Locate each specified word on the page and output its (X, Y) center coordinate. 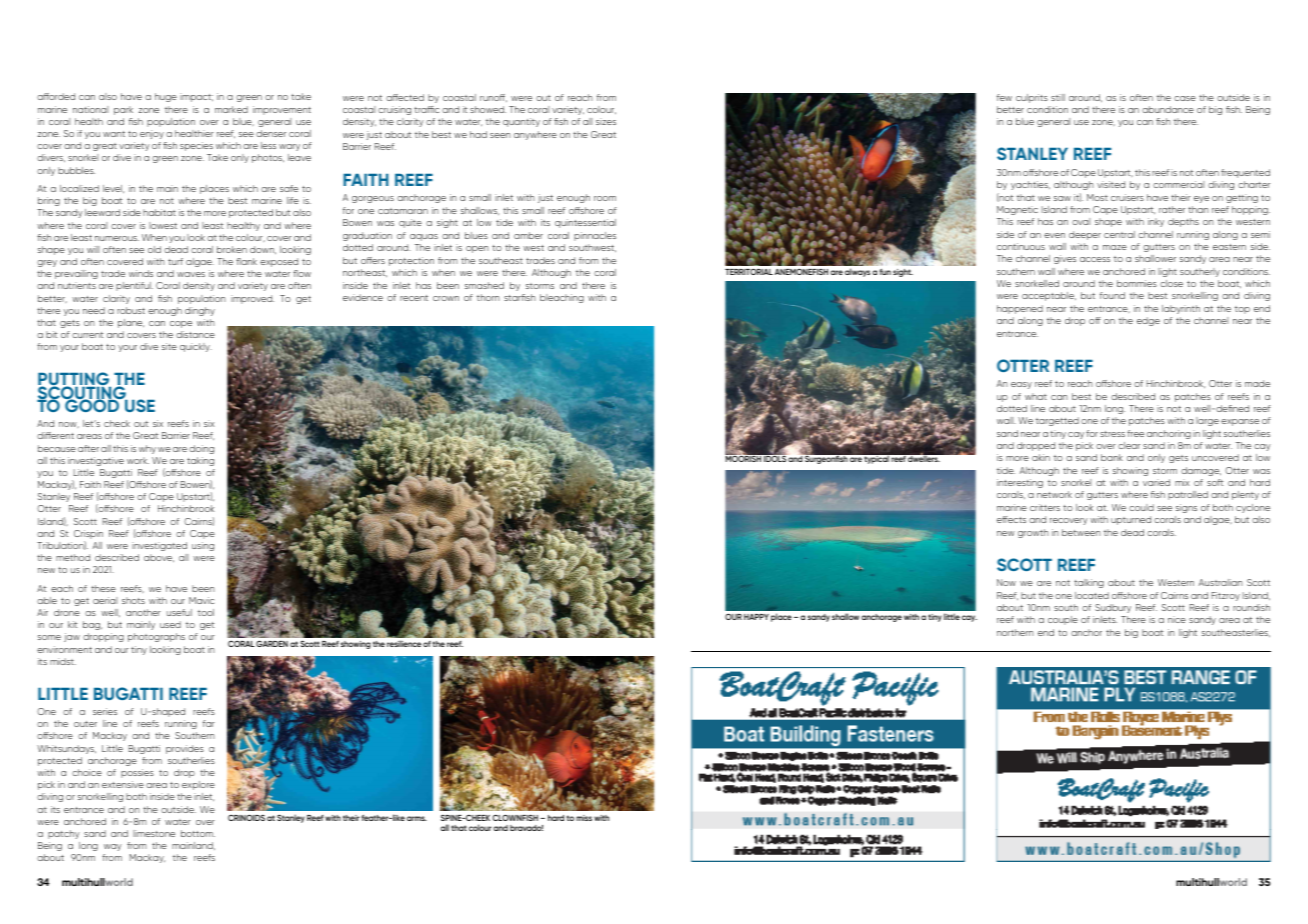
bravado (526, 828)
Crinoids (246, 817)
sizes (606, 121)
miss (584, 818)
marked (231, 109)
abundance (1168, 109)
